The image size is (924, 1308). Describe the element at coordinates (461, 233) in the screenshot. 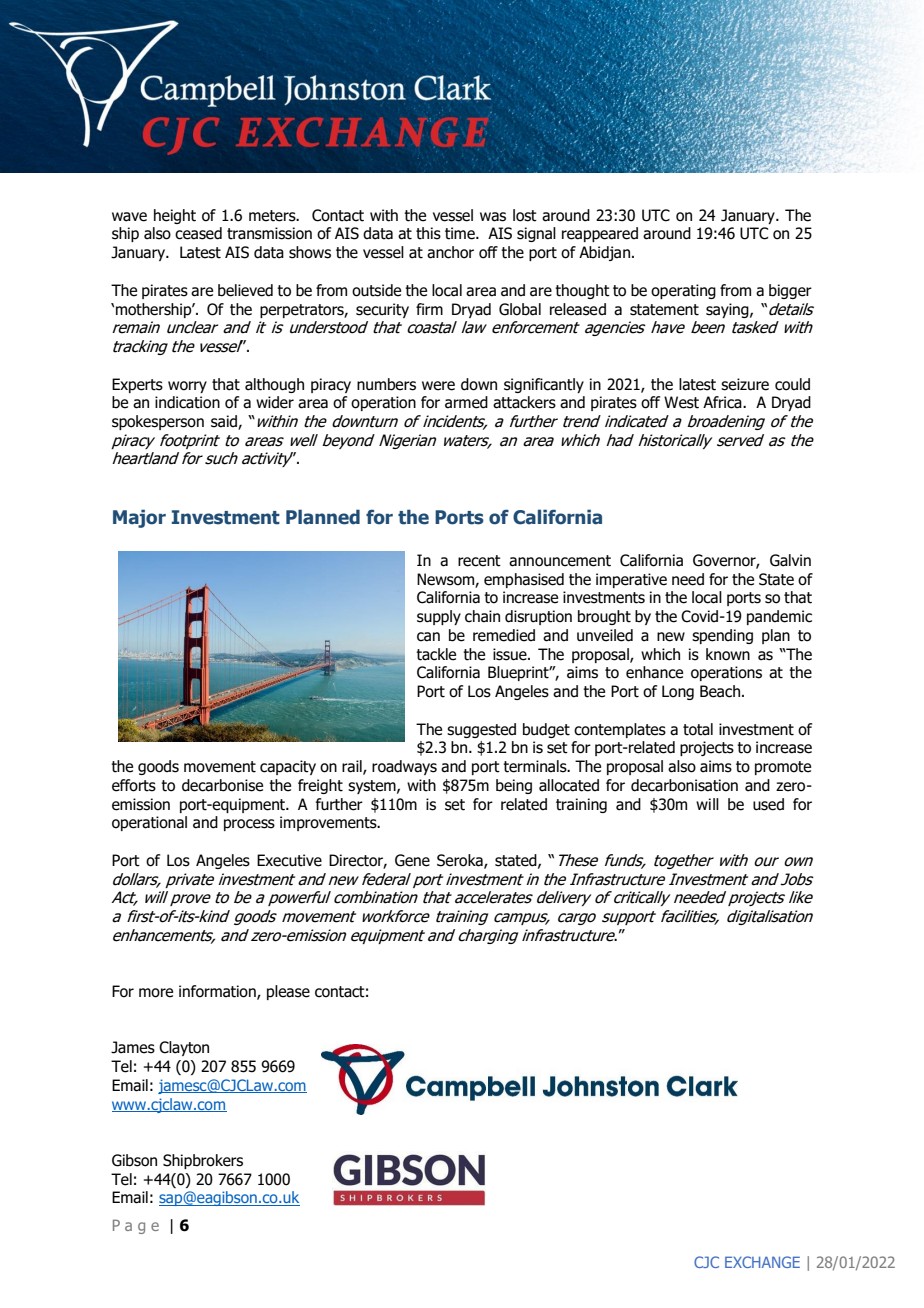

I see `time` at that location.
